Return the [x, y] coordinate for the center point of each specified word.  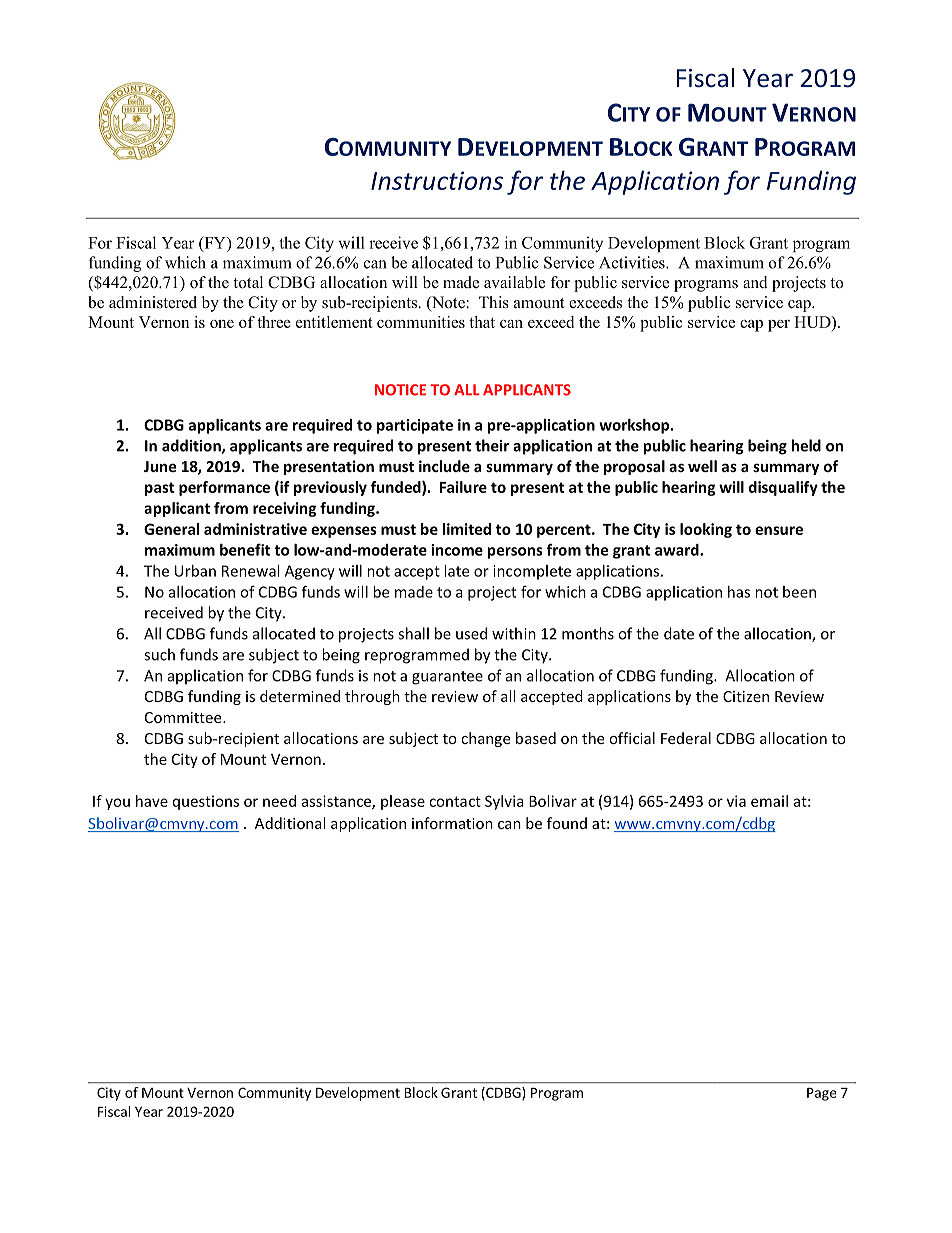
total [248, 282]
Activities [633, 262]
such [159, 654]
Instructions [437, 180]
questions [206, 802]
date [679, 633]
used [471, 633]
